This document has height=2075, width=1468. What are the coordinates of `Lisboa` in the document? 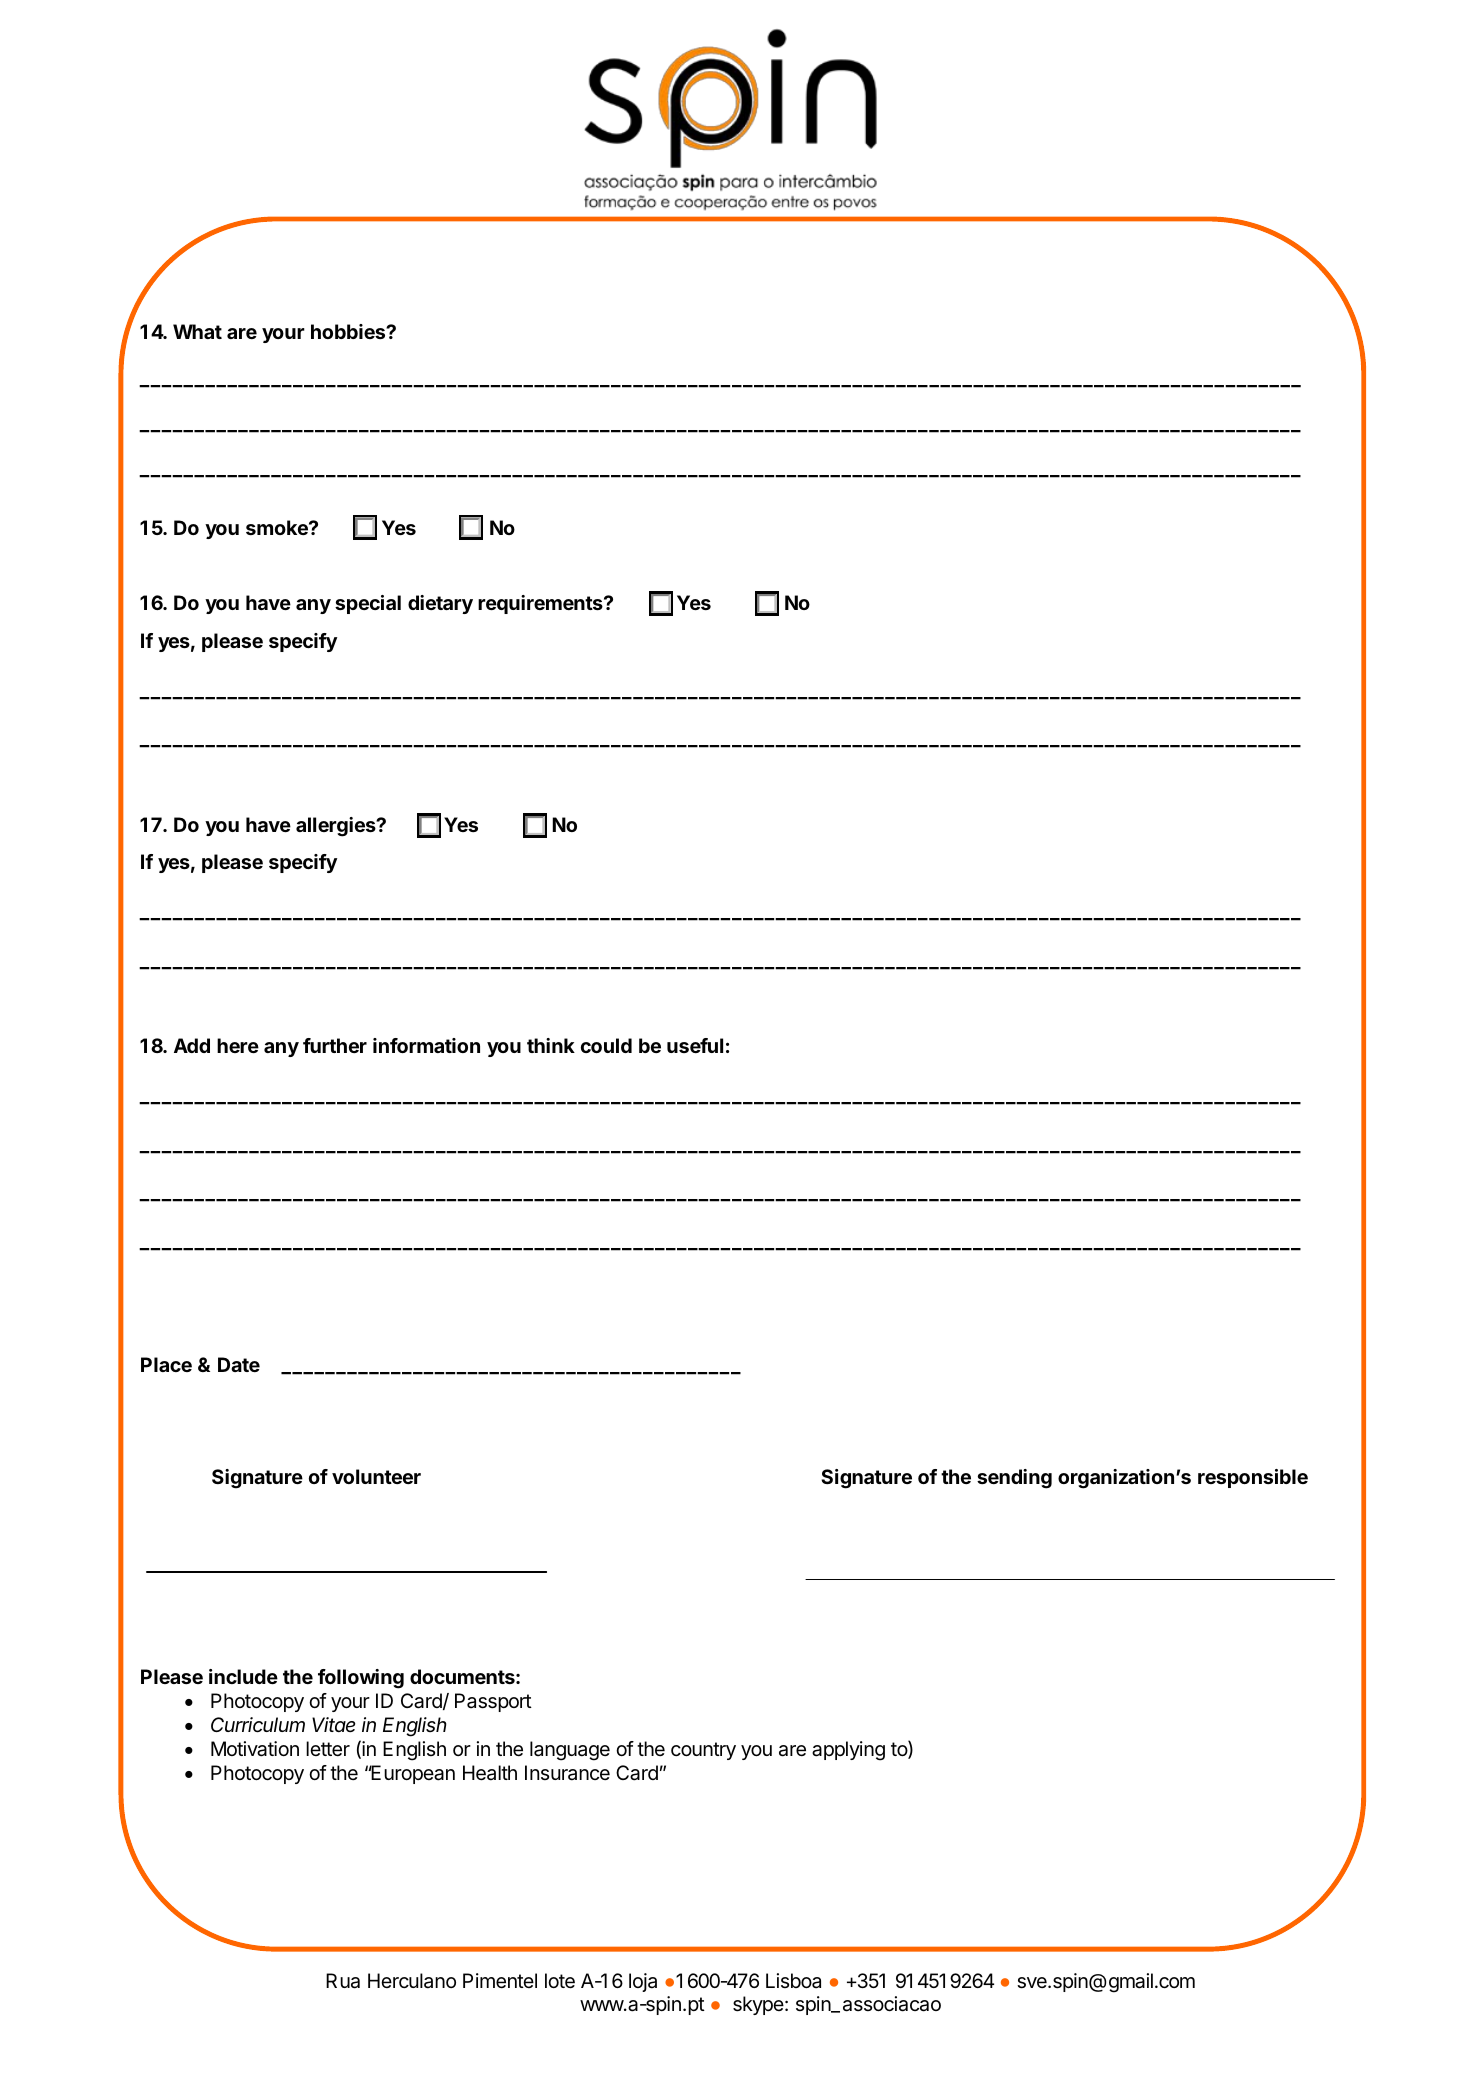 It's located at (793, 1981).
